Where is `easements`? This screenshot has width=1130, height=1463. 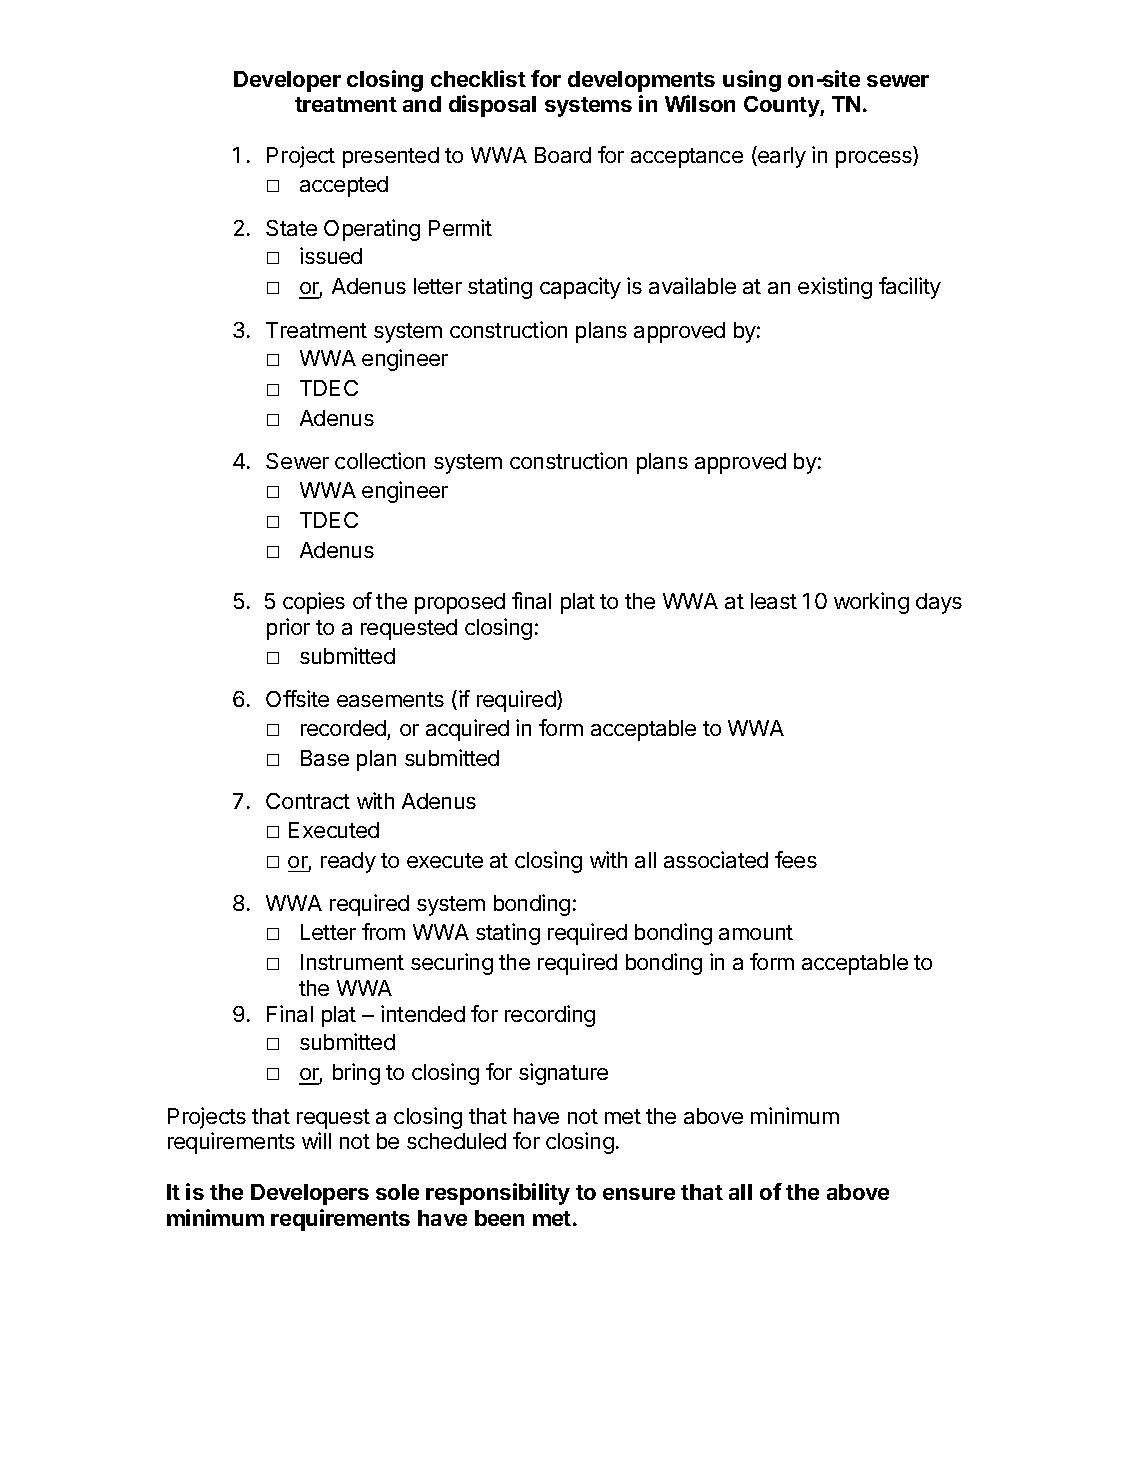
easements is located at coordinates (390, 699).
